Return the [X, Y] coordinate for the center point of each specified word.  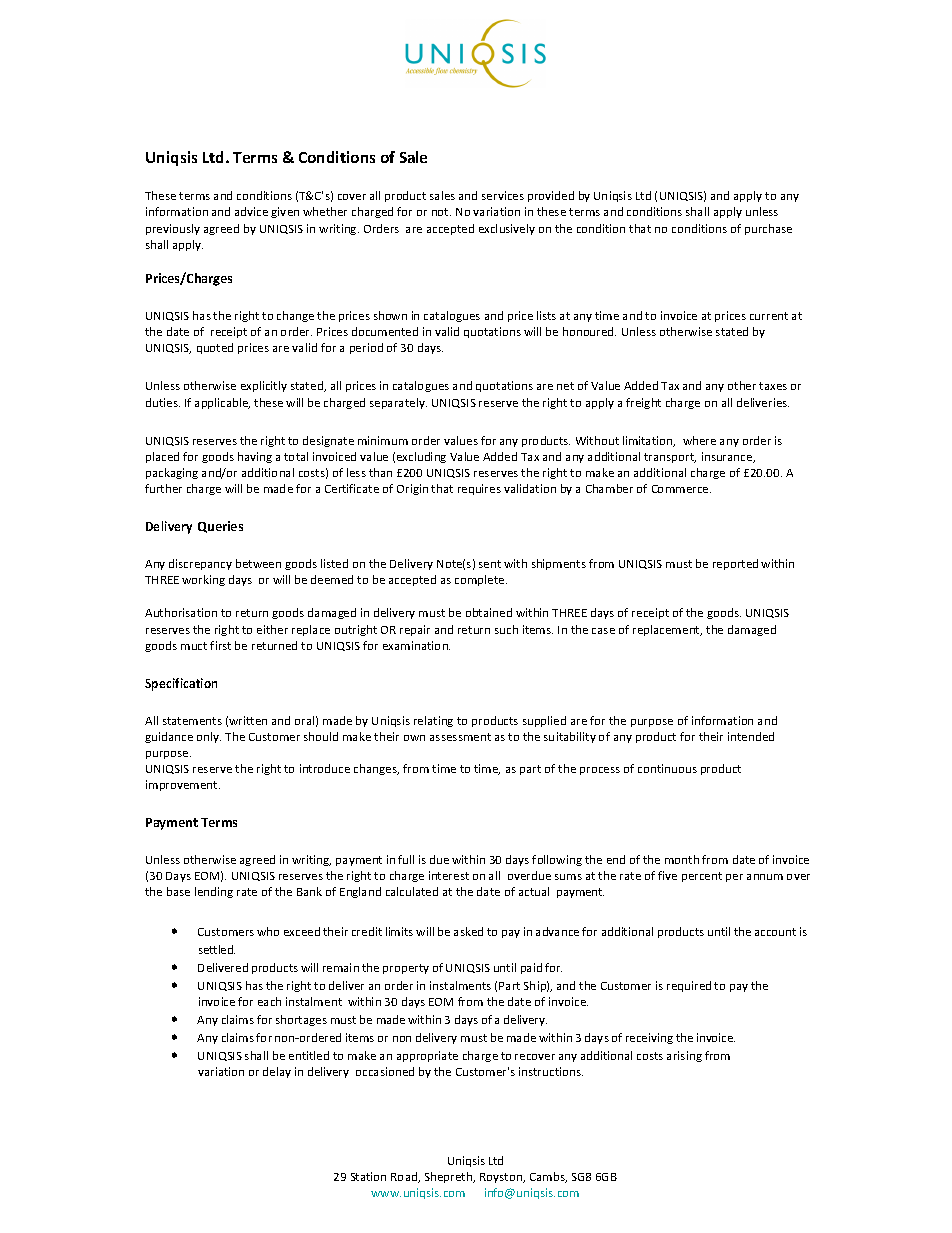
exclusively [507, 229]
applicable [222, 403]
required [689, 986]
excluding [421, 457]
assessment [460, 737]
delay [277, 1072]
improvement [183, 785]
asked [468, 931]
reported [735, 564]
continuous [667, 768]
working [203, 580]
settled [217, 949]
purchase [768, 229]
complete [481, 580]
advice [251, 211]
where [699, 440]
